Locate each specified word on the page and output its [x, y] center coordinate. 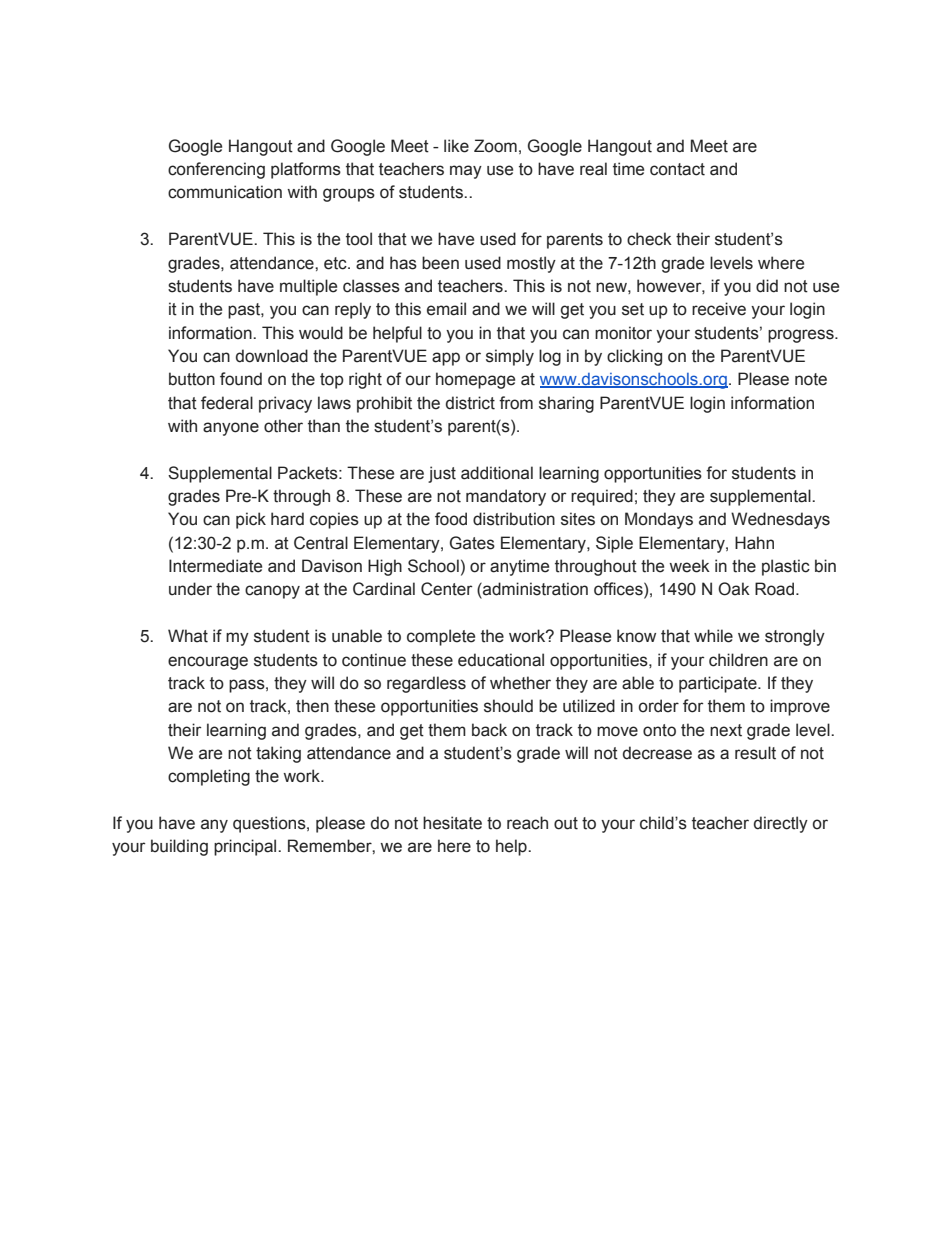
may [466, 172]
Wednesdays [780, 520]
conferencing [216, 170]
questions [270, 824]
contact [677, 169]
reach [527, 823]
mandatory [506, 497]
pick [251, 520]
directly [781, 824]
